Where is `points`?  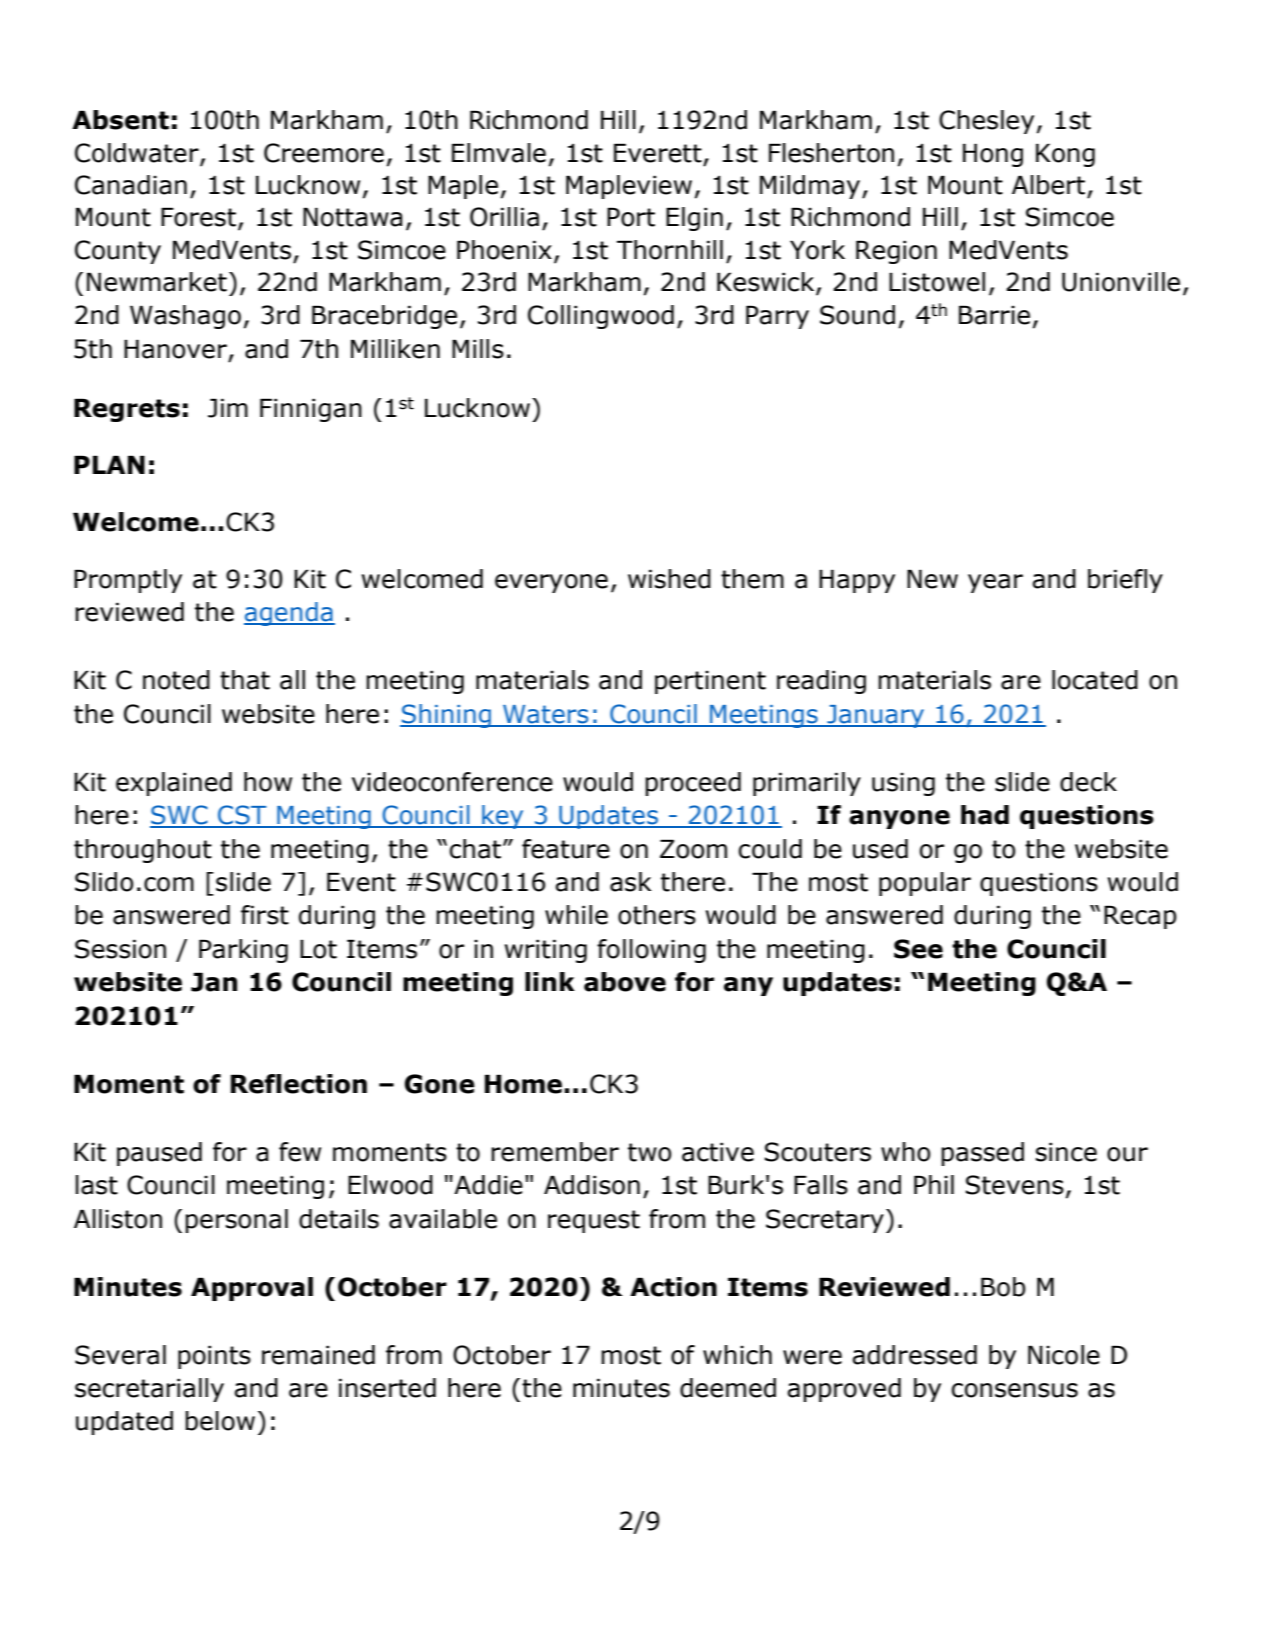
points is located at coordinates (214, 1357).
